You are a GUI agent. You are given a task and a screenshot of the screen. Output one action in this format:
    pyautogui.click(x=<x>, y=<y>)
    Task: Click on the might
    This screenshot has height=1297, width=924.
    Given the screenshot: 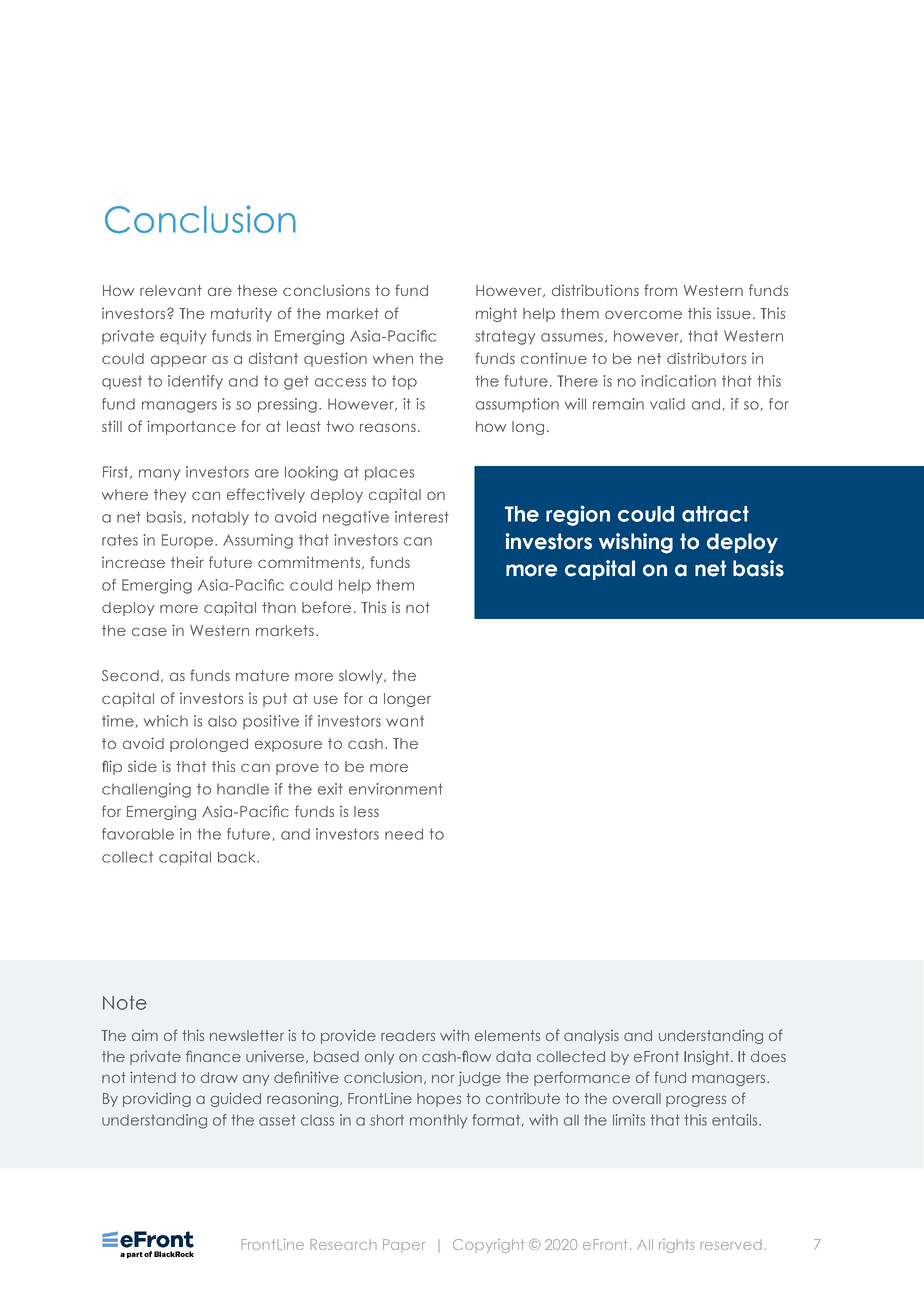 What is the action you would take?
    pyautogui.click(x=496, y=314)
